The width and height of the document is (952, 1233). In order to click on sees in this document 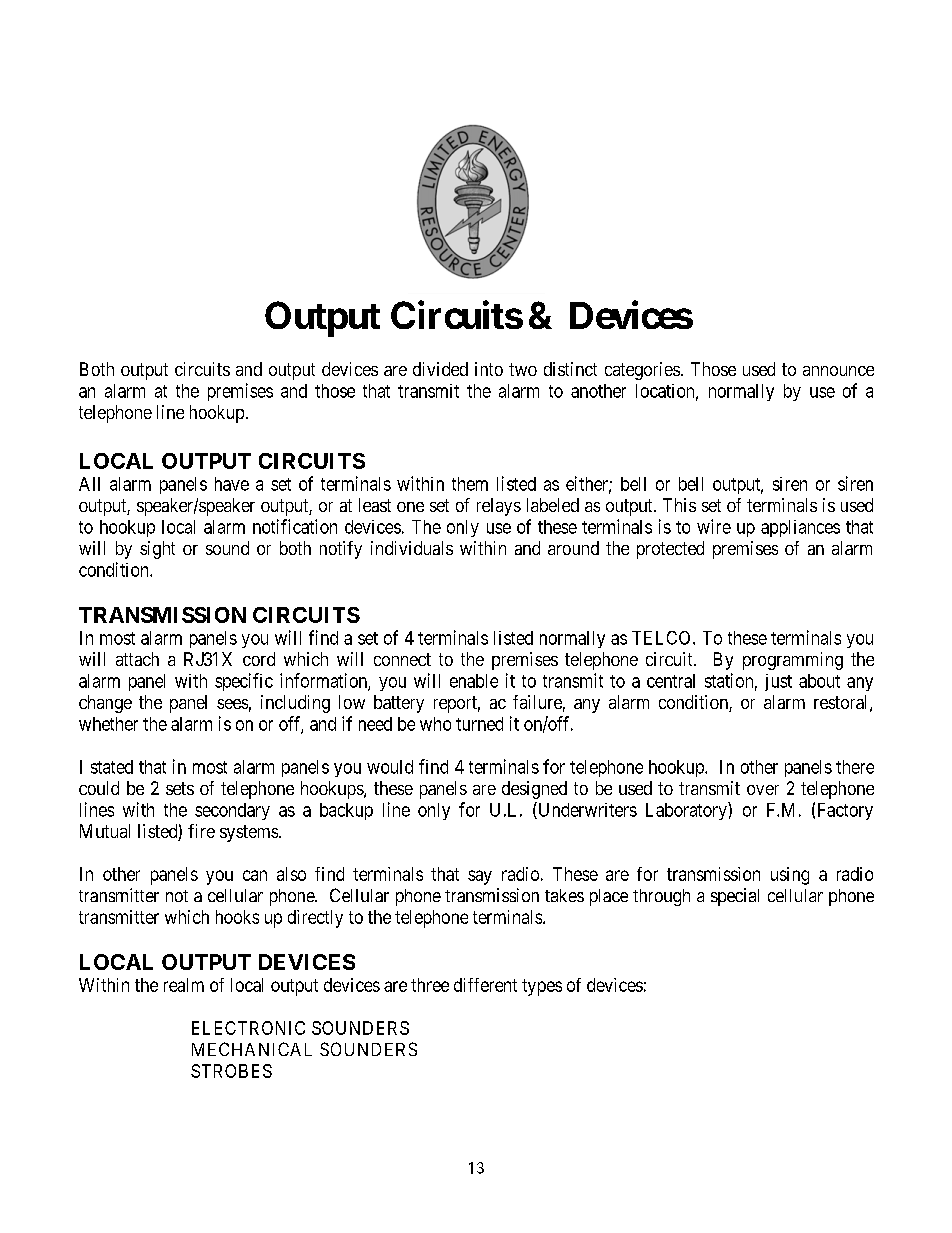, I will do `click(232, 704)`.
